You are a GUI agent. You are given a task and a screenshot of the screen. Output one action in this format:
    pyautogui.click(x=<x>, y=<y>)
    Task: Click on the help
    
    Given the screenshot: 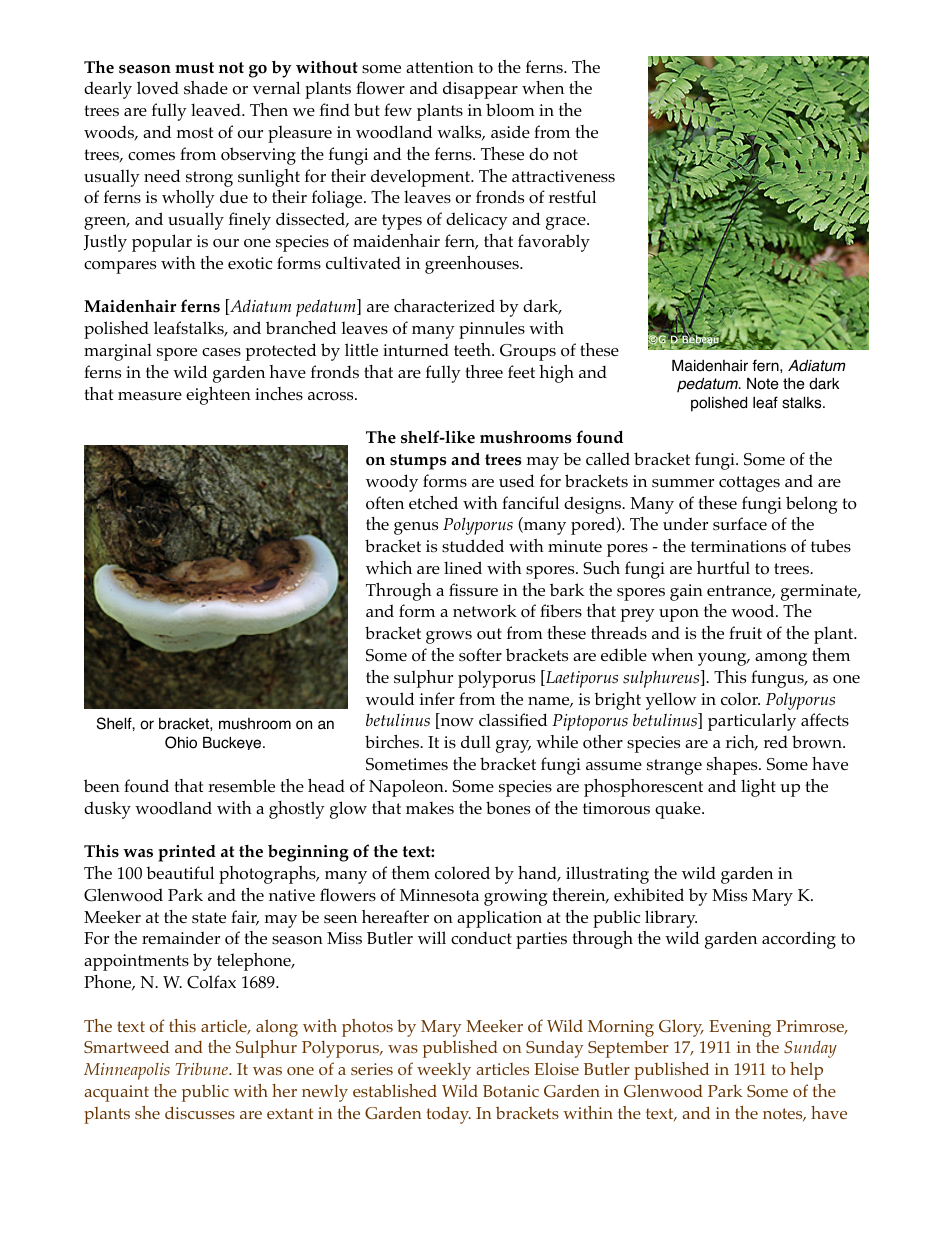 What is the action you would take?
    pyautogui.click(x=806, y=1071)
